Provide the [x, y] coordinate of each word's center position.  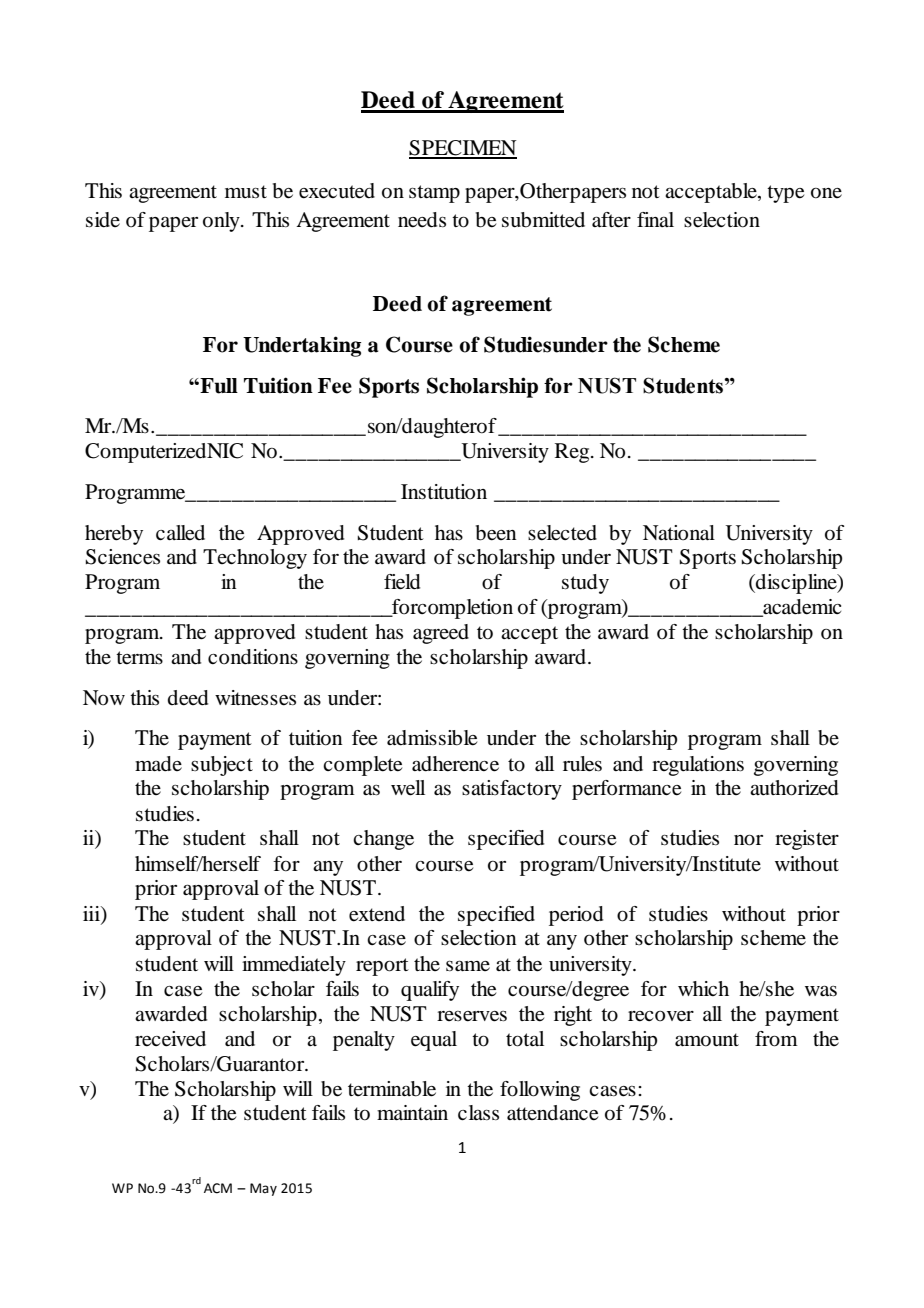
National [679, 533]
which [703, 988]
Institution [444, 492]
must [246, 191]
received [170, 1039]
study [585, 584]
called [180, 533]
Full [218, 386]
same [468, 966]
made [158, 764]
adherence [455, 764]
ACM [218, 1188]
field [402, 582]
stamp [434, 194]
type [785, 194]
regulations [698, 766]
